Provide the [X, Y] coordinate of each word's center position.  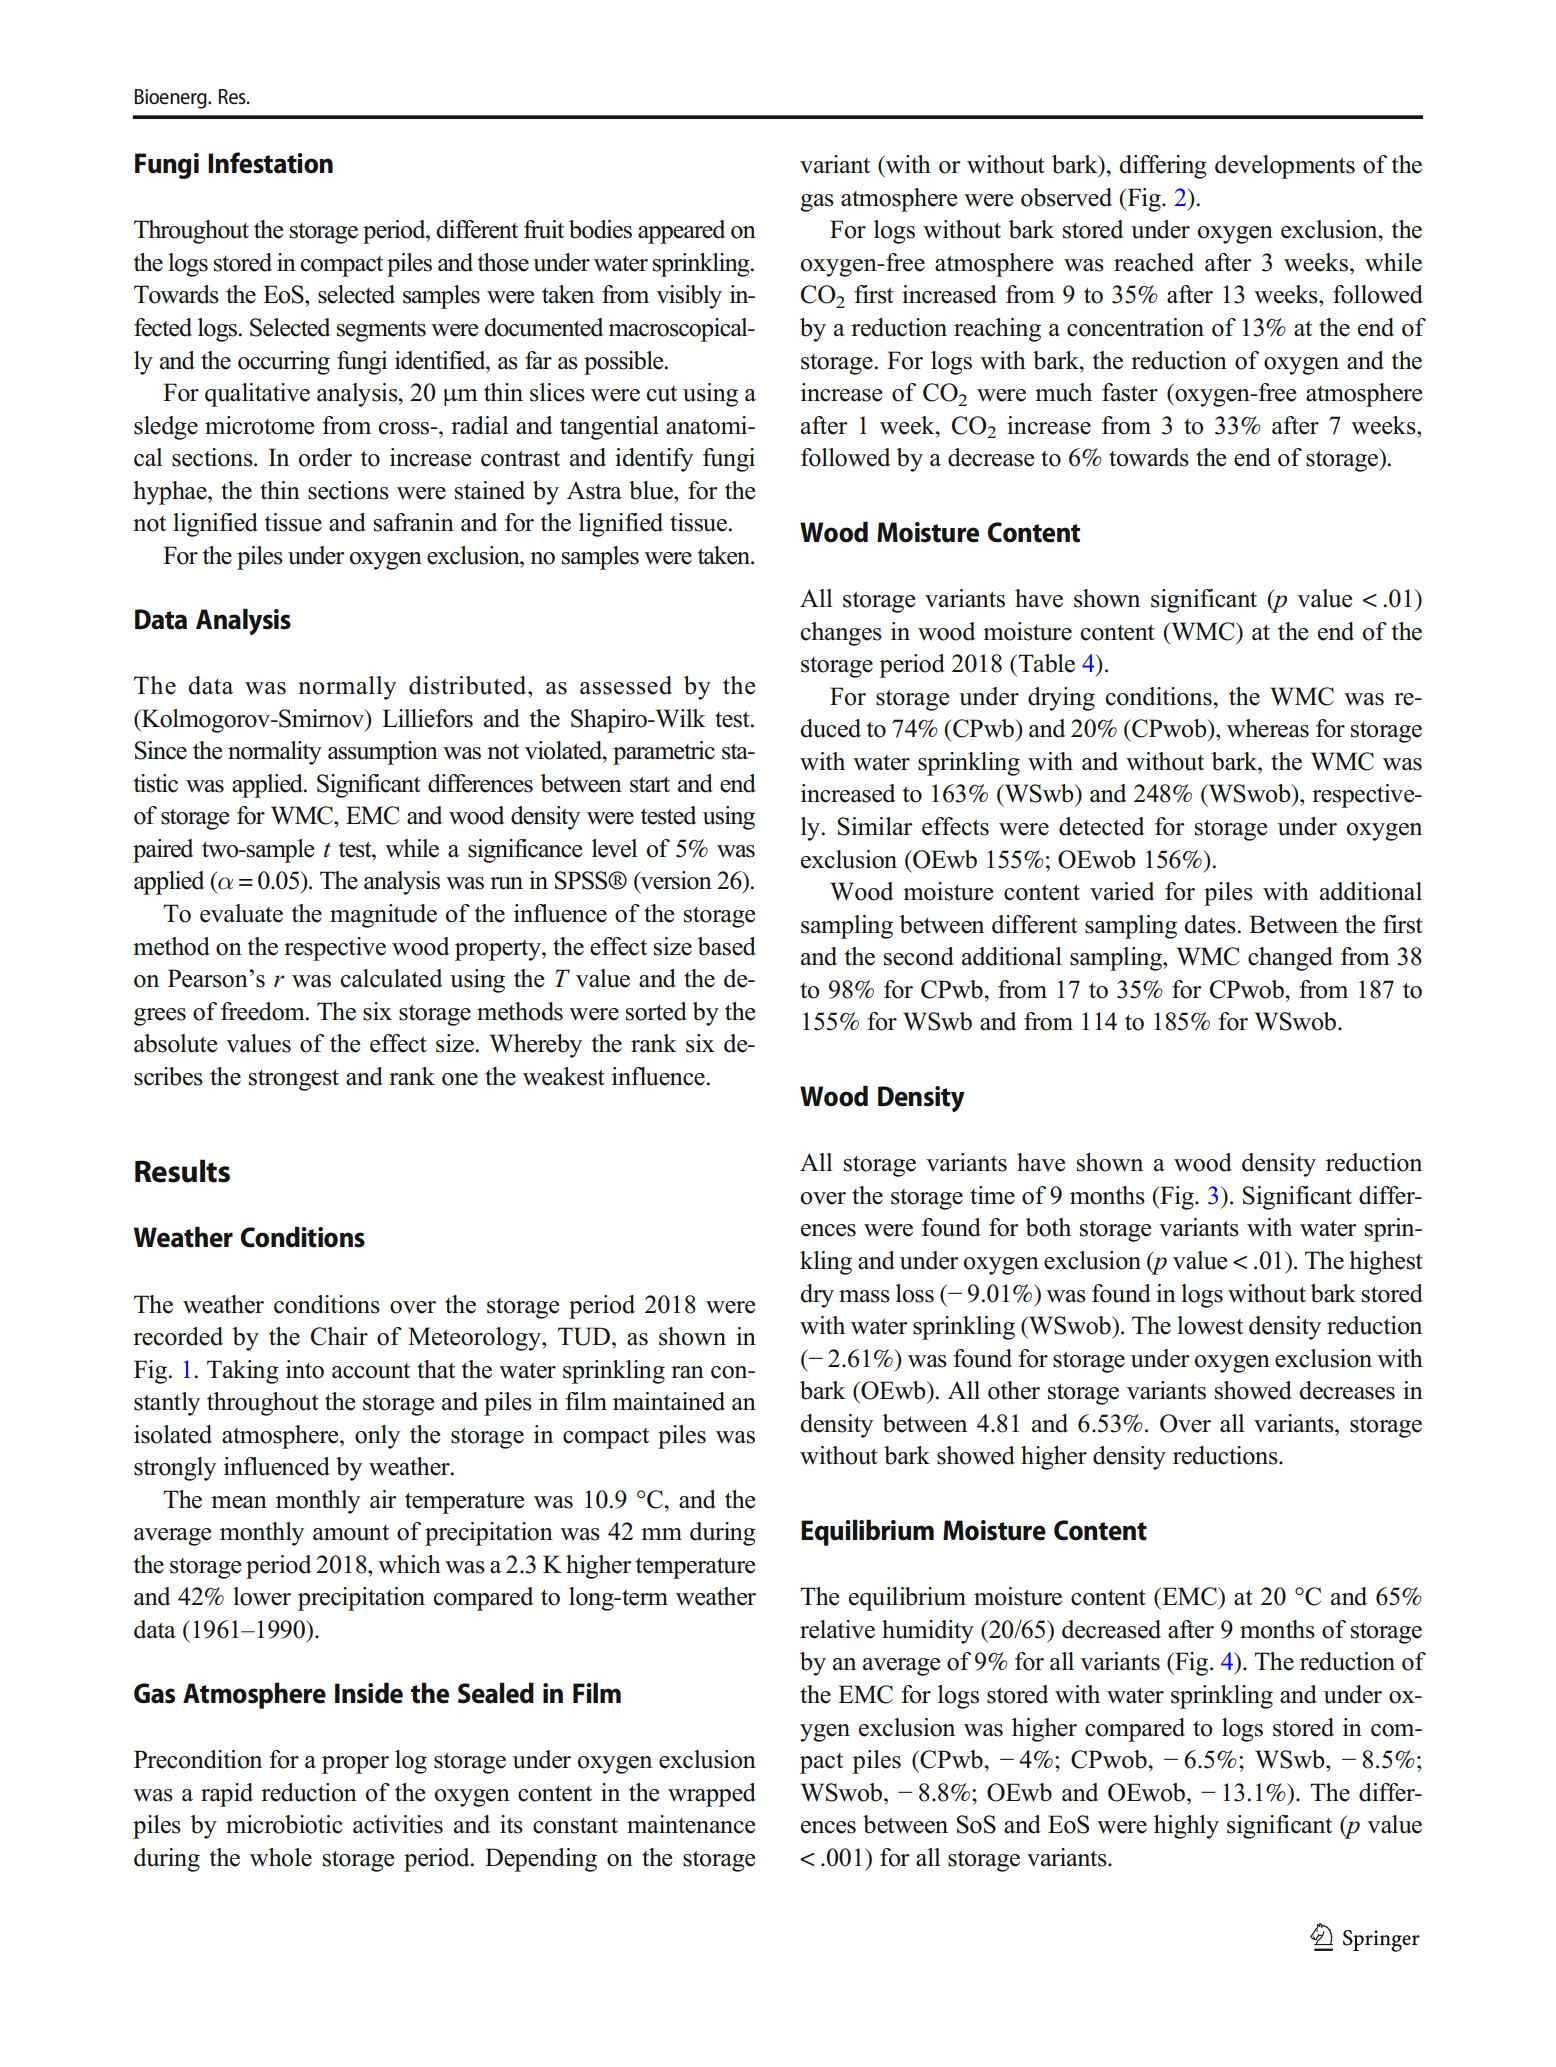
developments [1285, 167]
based [727, 946]
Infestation [270, 163]
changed [1290, 959]
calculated [391, 978]
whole [281, 1857]
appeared [681, 232]
